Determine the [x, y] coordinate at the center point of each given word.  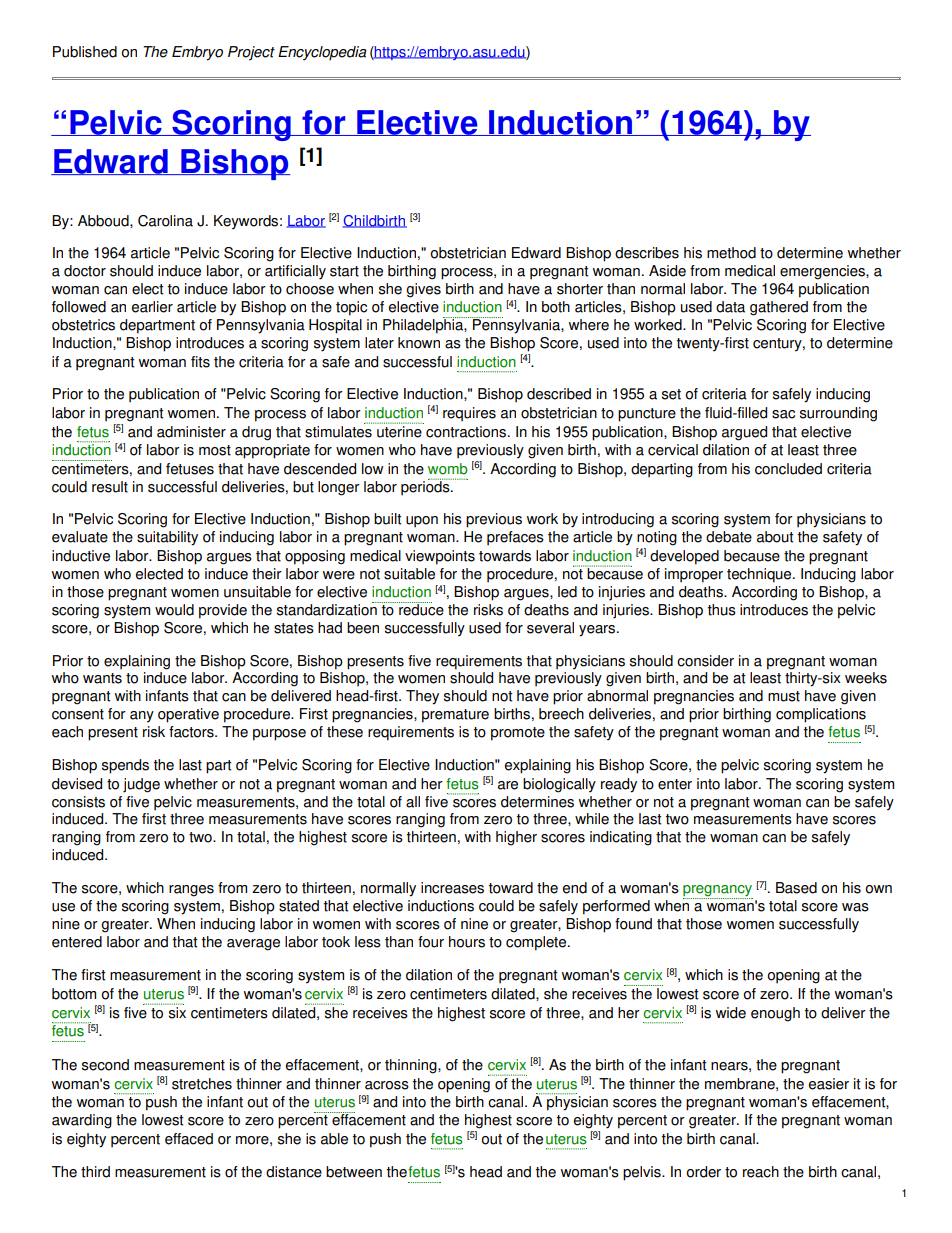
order [703, 1172]
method [731, 253]
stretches [202, 1084]
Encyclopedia [322, 53]
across [387, 1085]
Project [251, 53]
